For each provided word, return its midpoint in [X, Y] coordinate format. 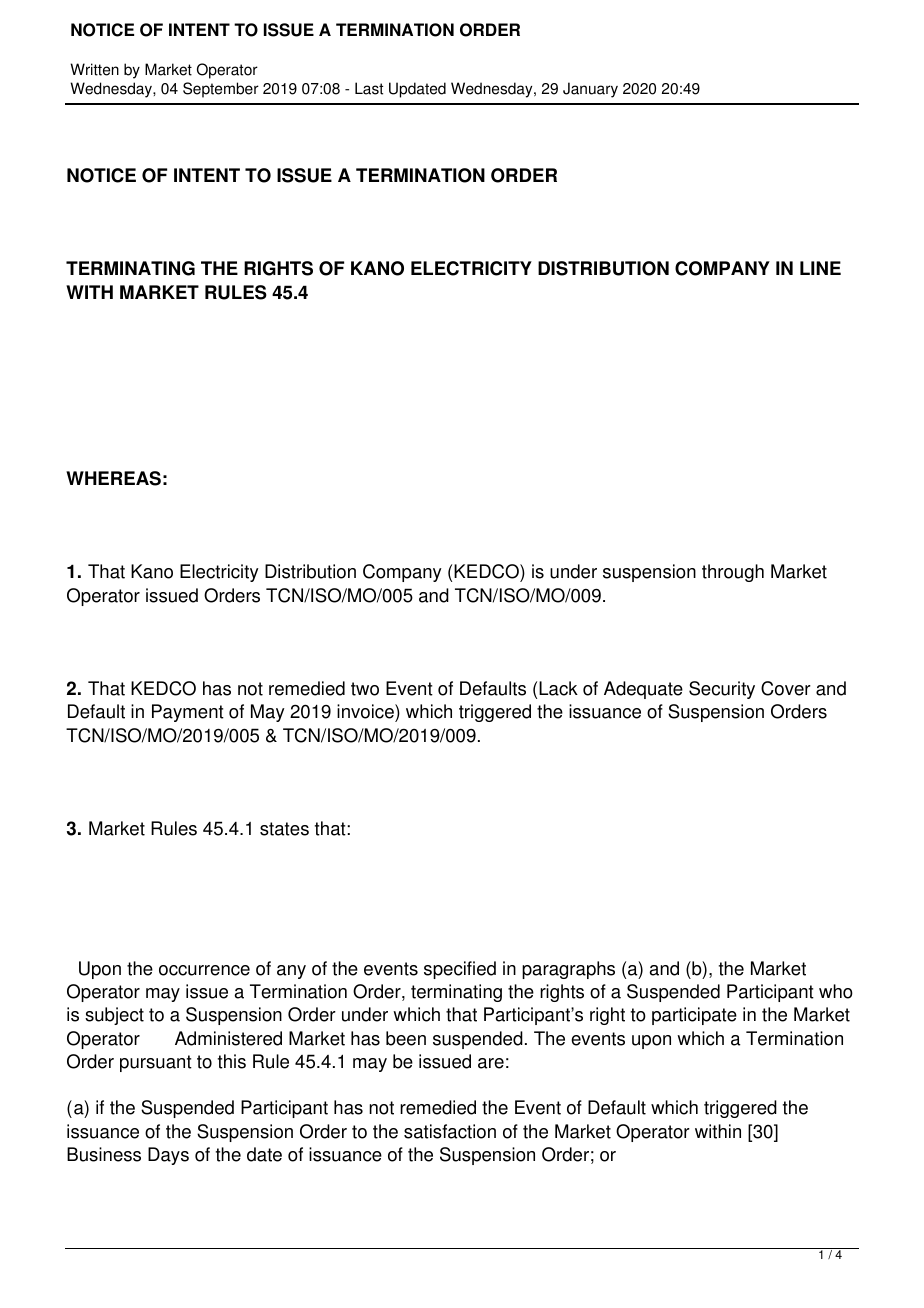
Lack [558, 688]
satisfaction [450, 1131]
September [221, 90]
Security [722, 690]
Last [369, 88]
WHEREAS [113, 478]
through [733, 573]
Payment [188, 713]
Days [168, 1156]
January [590, 90]
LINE [820, 268]
